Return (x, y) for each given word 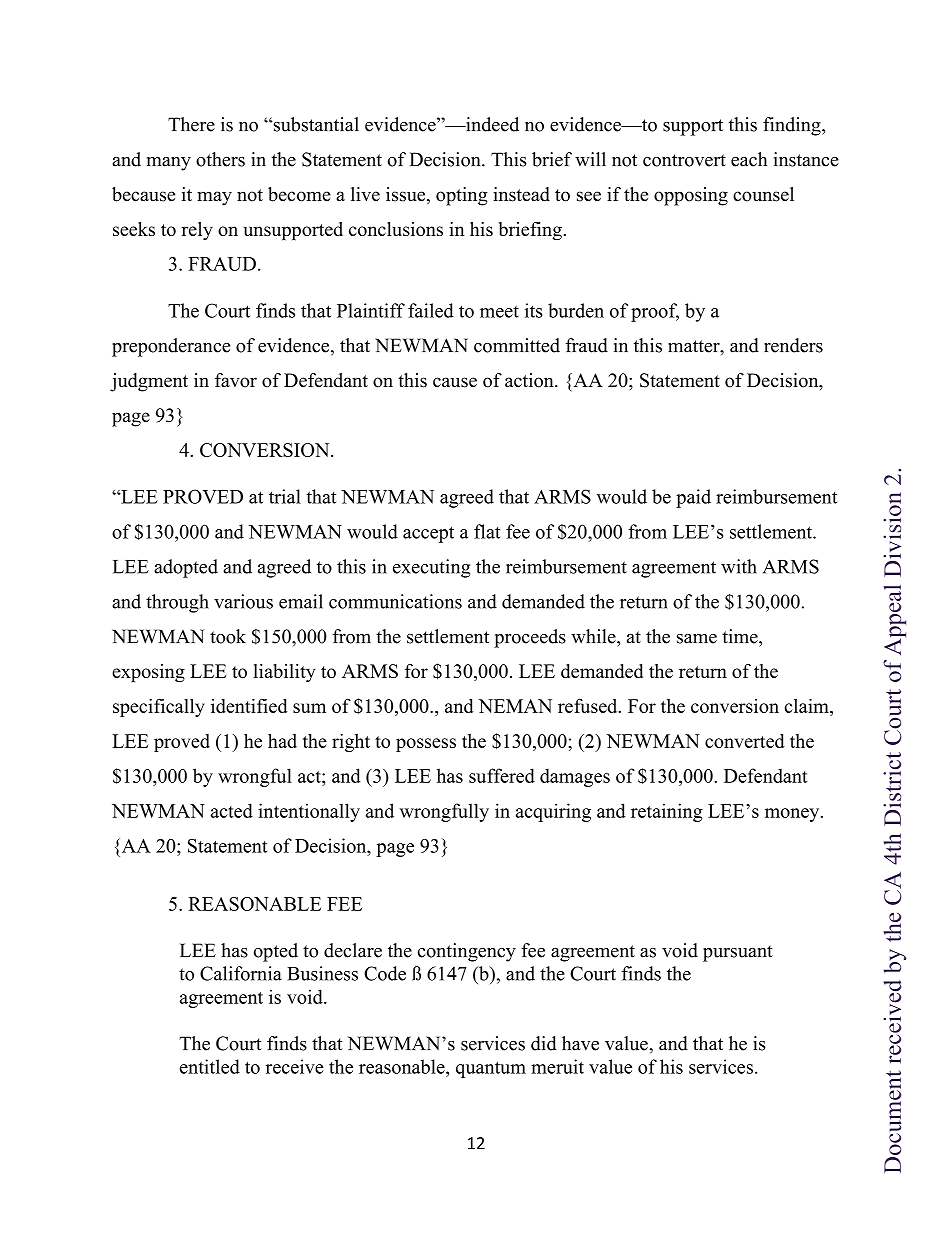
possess (426, 745)
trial (285, 496)
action (530, 380)
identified (249, 705)
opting (462, 196)
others (220, 159)
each (749, 159)
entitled (210, 1066)
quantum (491, 1069)
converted (745, 741)
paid (693, 498)
